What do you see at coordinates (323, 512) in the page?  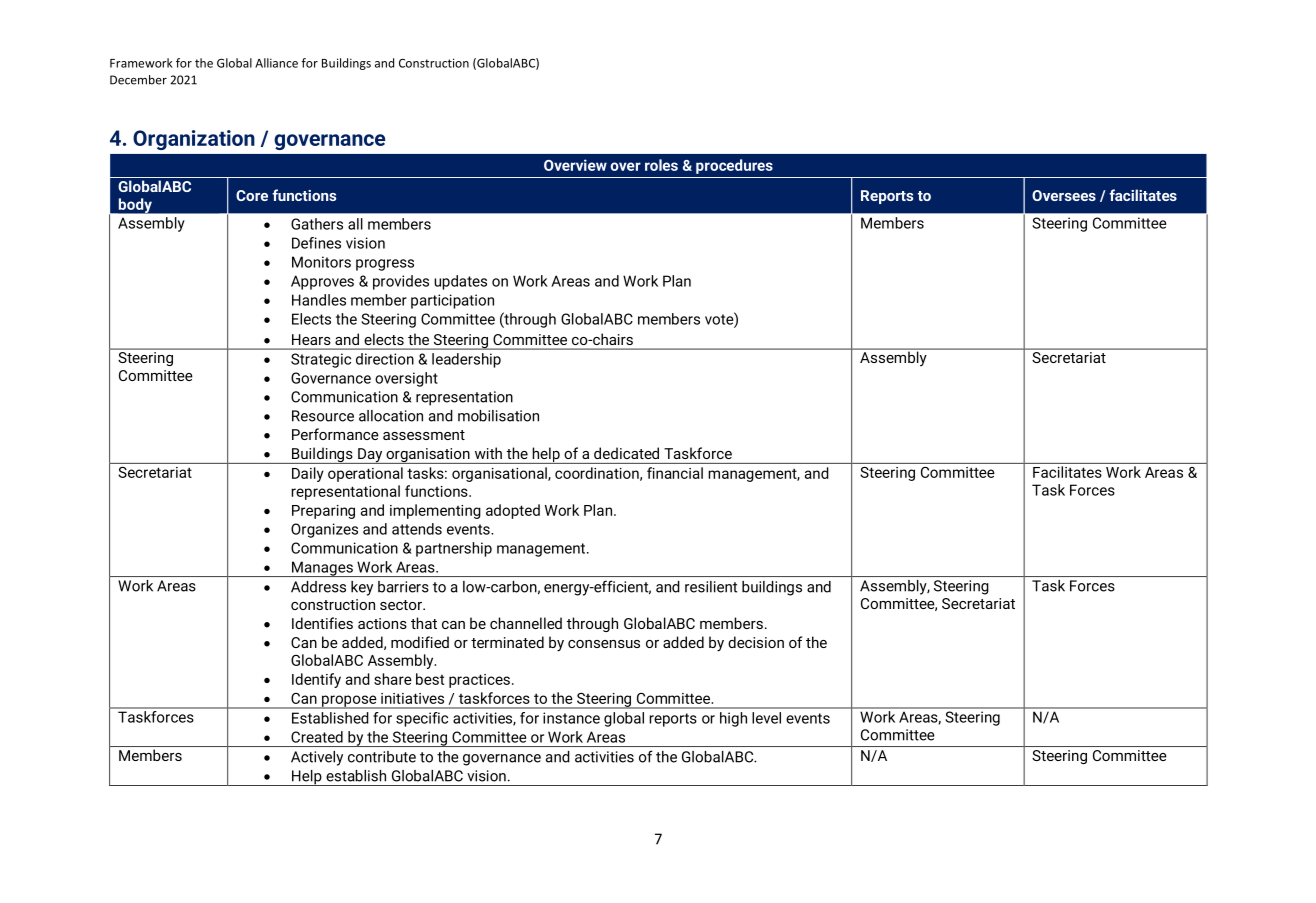 I see `Preparing` at bounding box center [323, 512].
